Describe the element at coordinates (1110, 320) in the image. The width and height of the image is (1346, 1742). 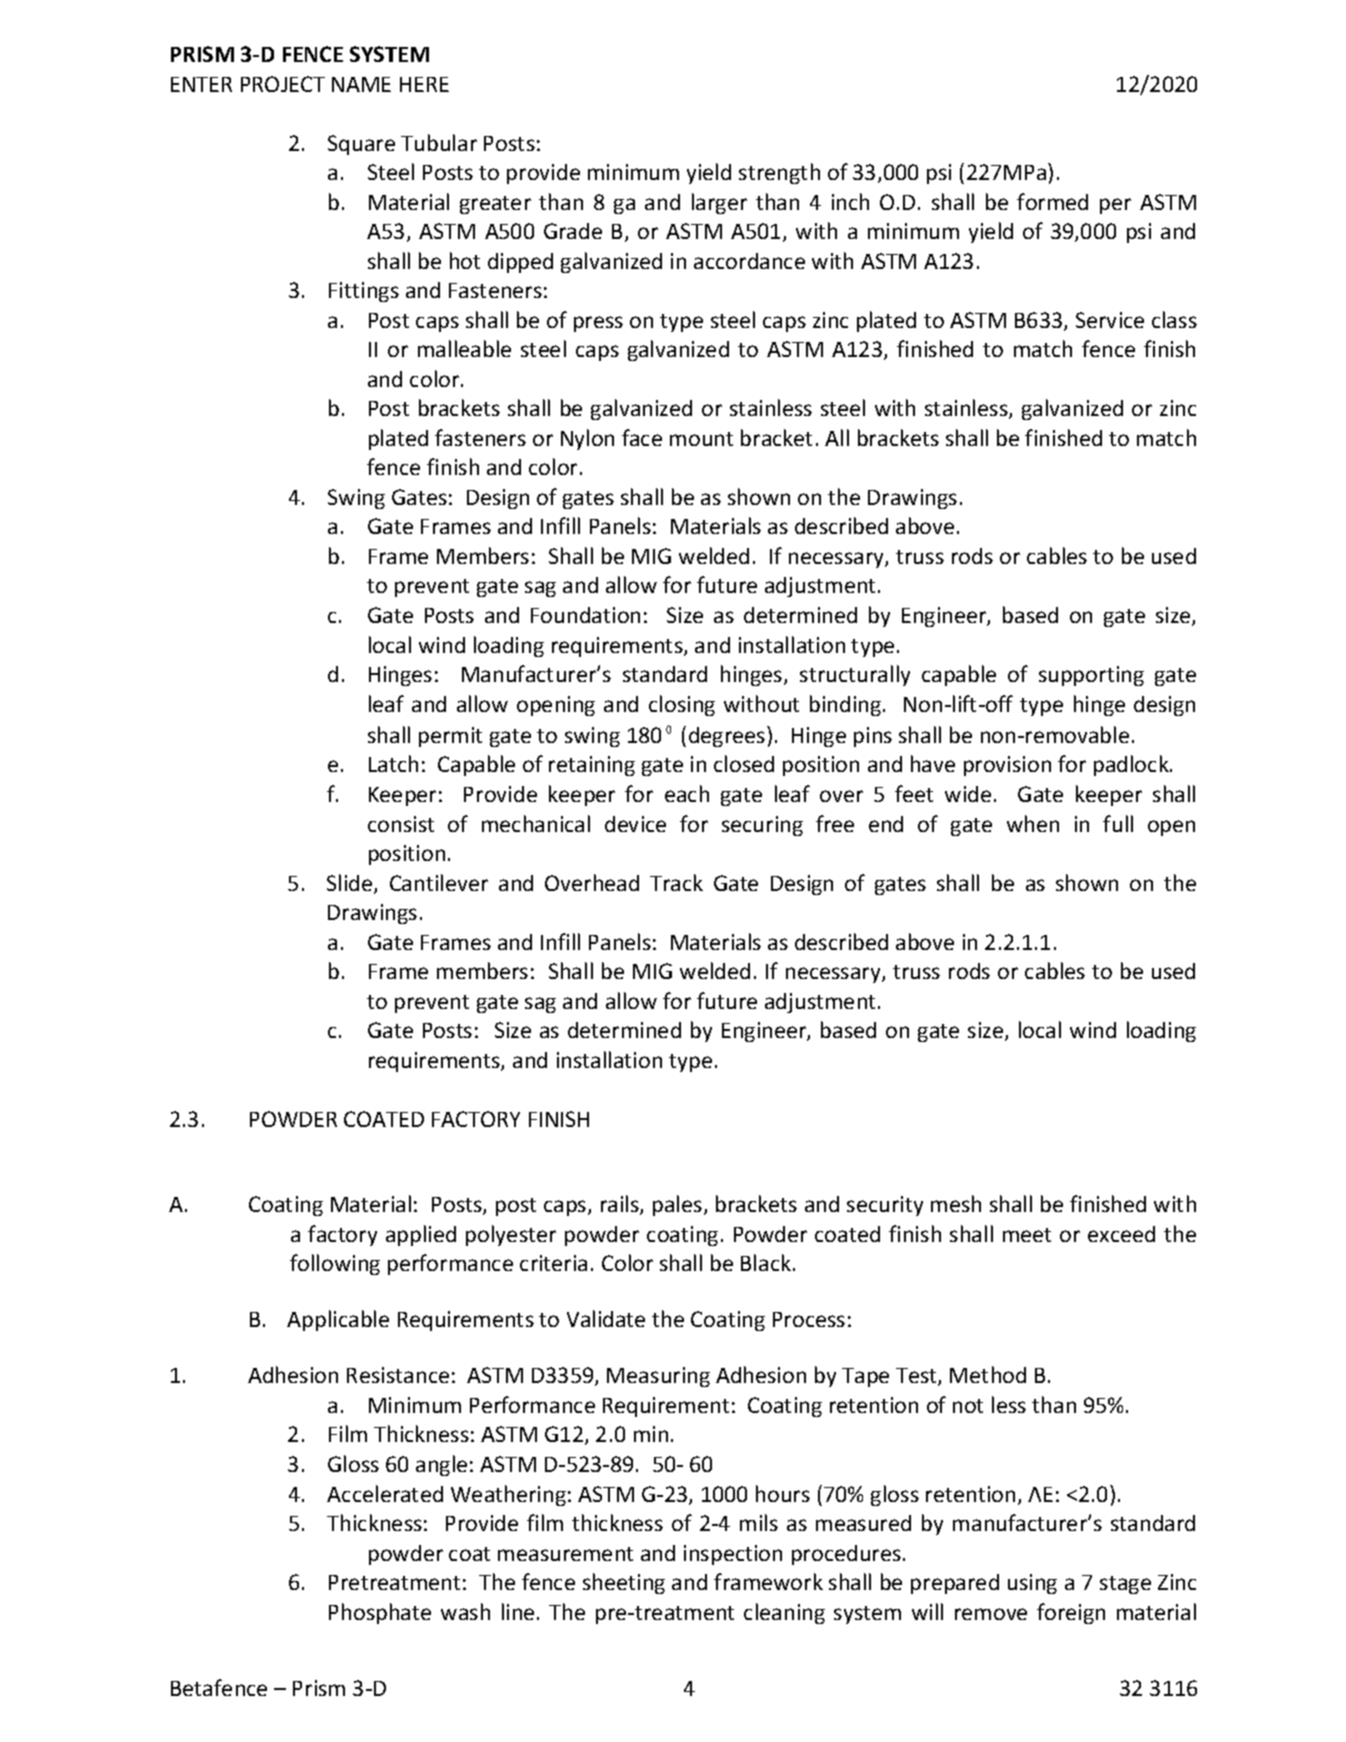
I see `Service` at that location.
